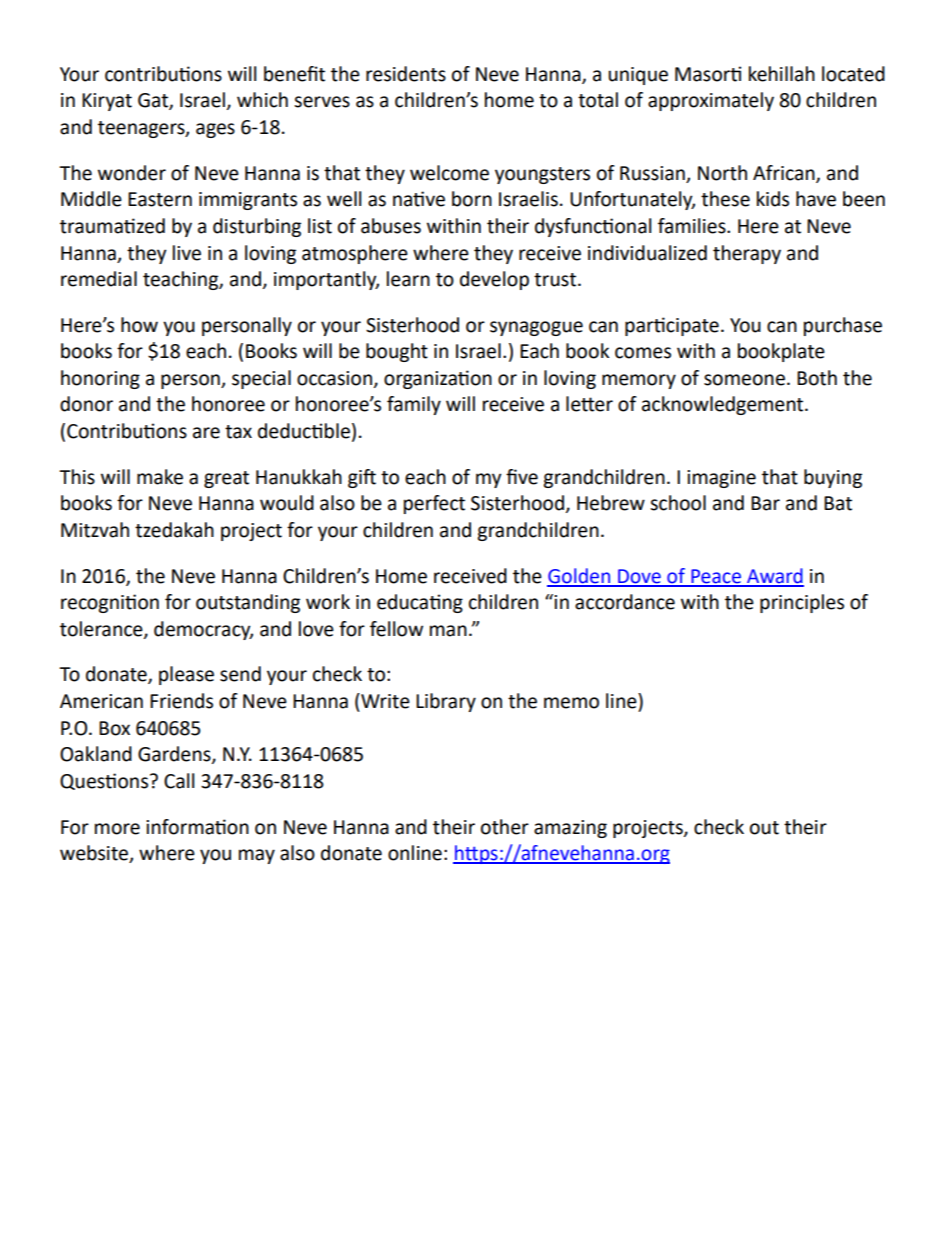 The height and width of the page is (1233, 952). Describe the element at coordinates (160, 477) in the page. I see `make` at that location.
